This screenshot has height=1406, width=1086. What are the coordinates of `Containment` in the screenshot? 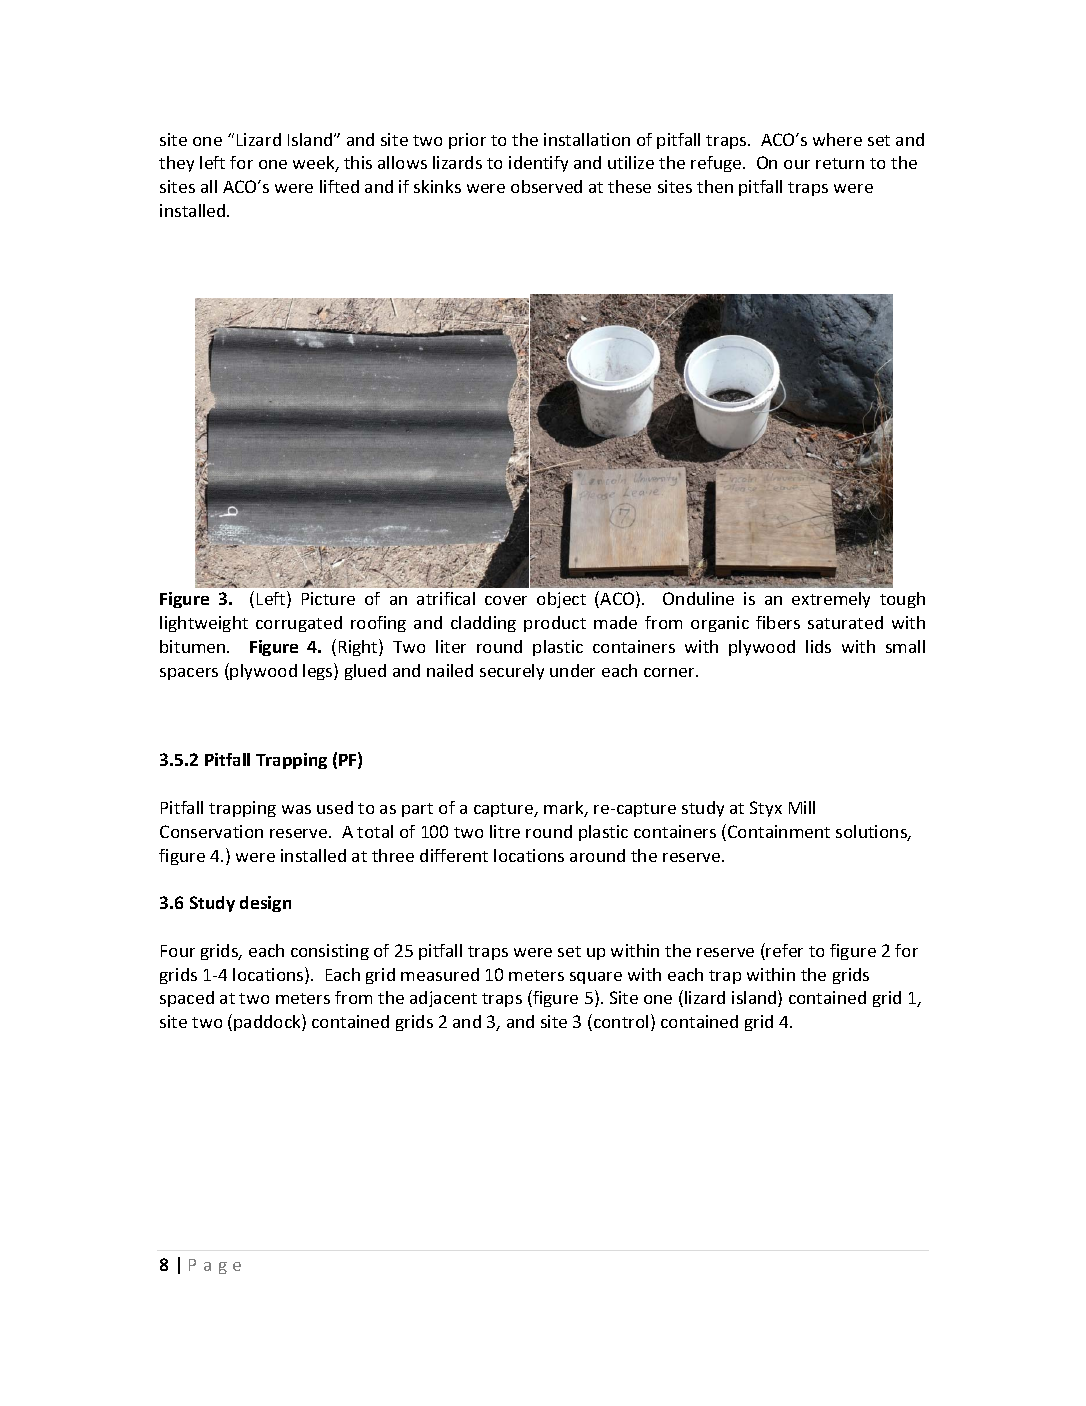 It's located at (779, 831).
